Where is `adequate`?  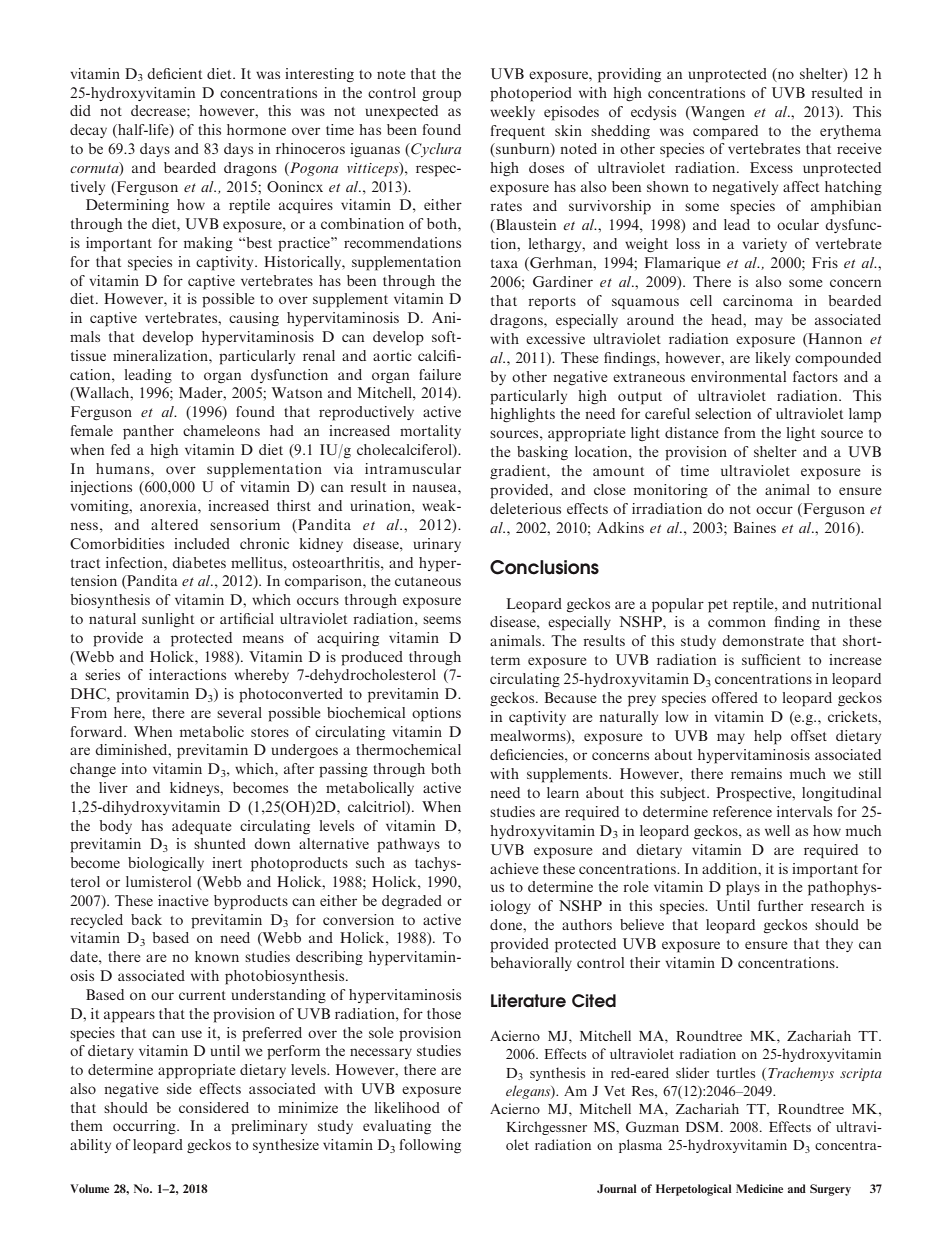
adequate is located at coordinates (202, 827).
